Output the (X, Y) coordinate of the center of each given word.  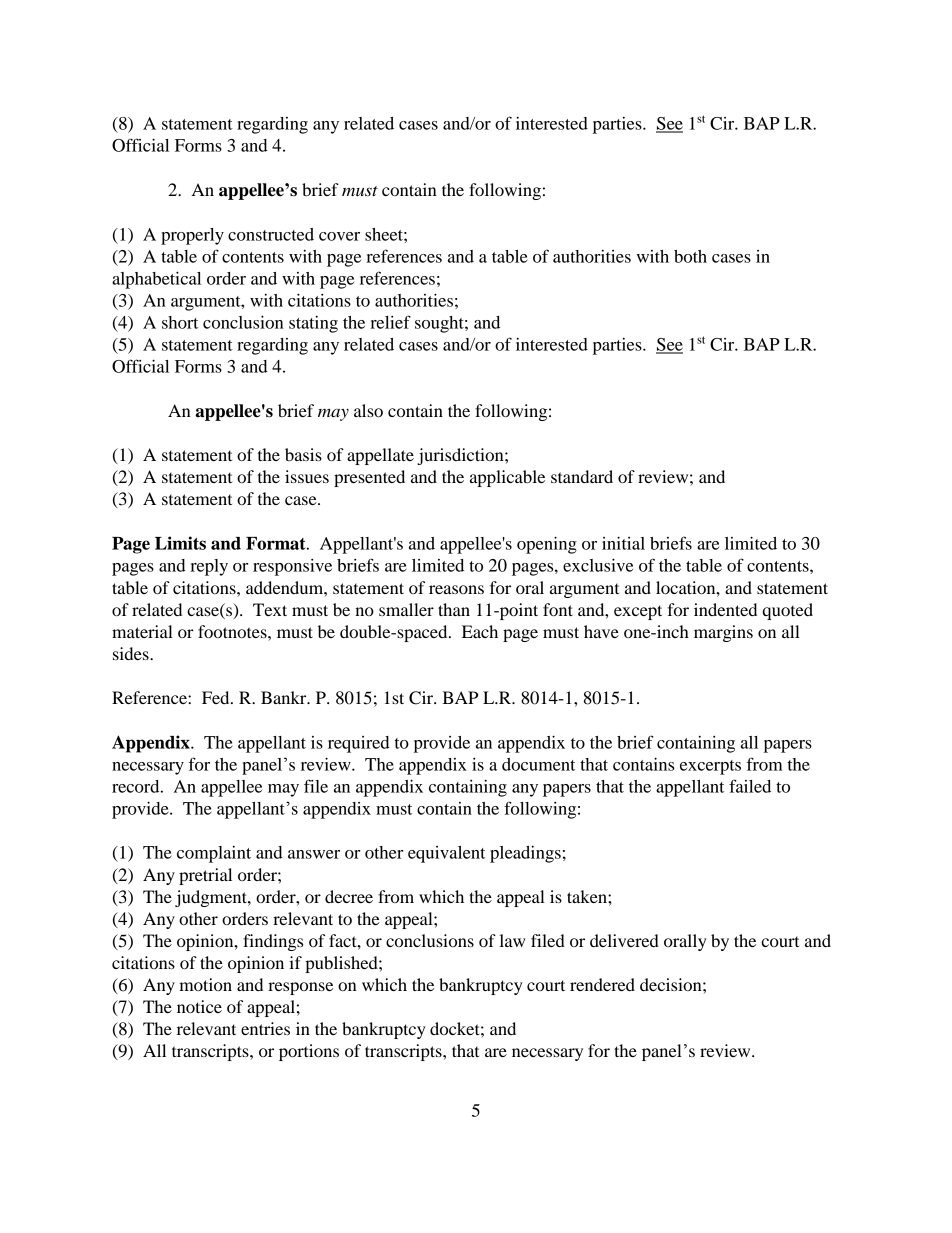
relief (390, 322)
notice (199, 1006)
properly (192, 236)
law (512, 940)
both (690, 256)
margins (723, 633)
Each (480, 631)
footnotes (233, 631)
